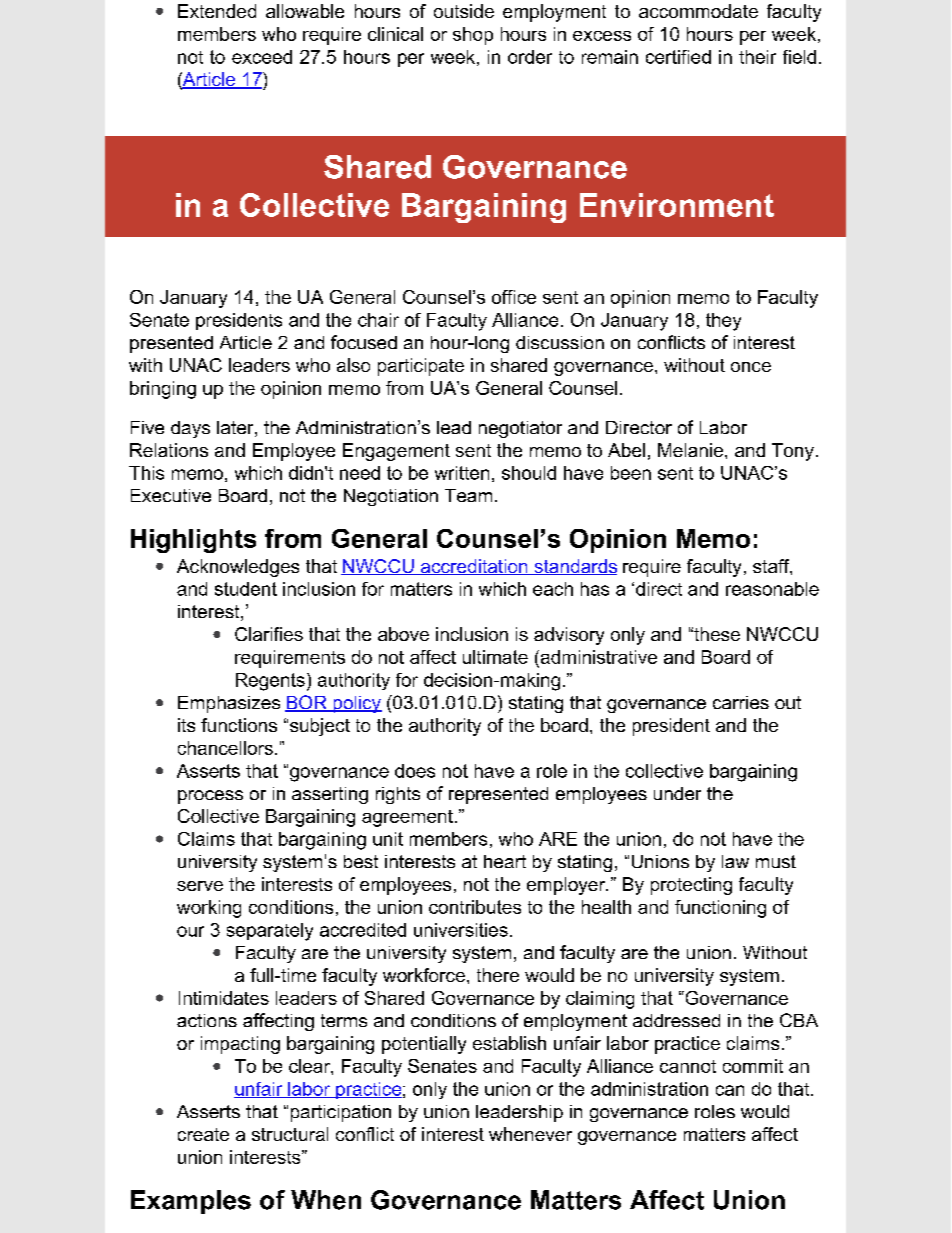 This screenshot has height=1233, width=952. Describe the element at coordinates (688, 1066) in the screenshot. I see `cannot` at that location.
